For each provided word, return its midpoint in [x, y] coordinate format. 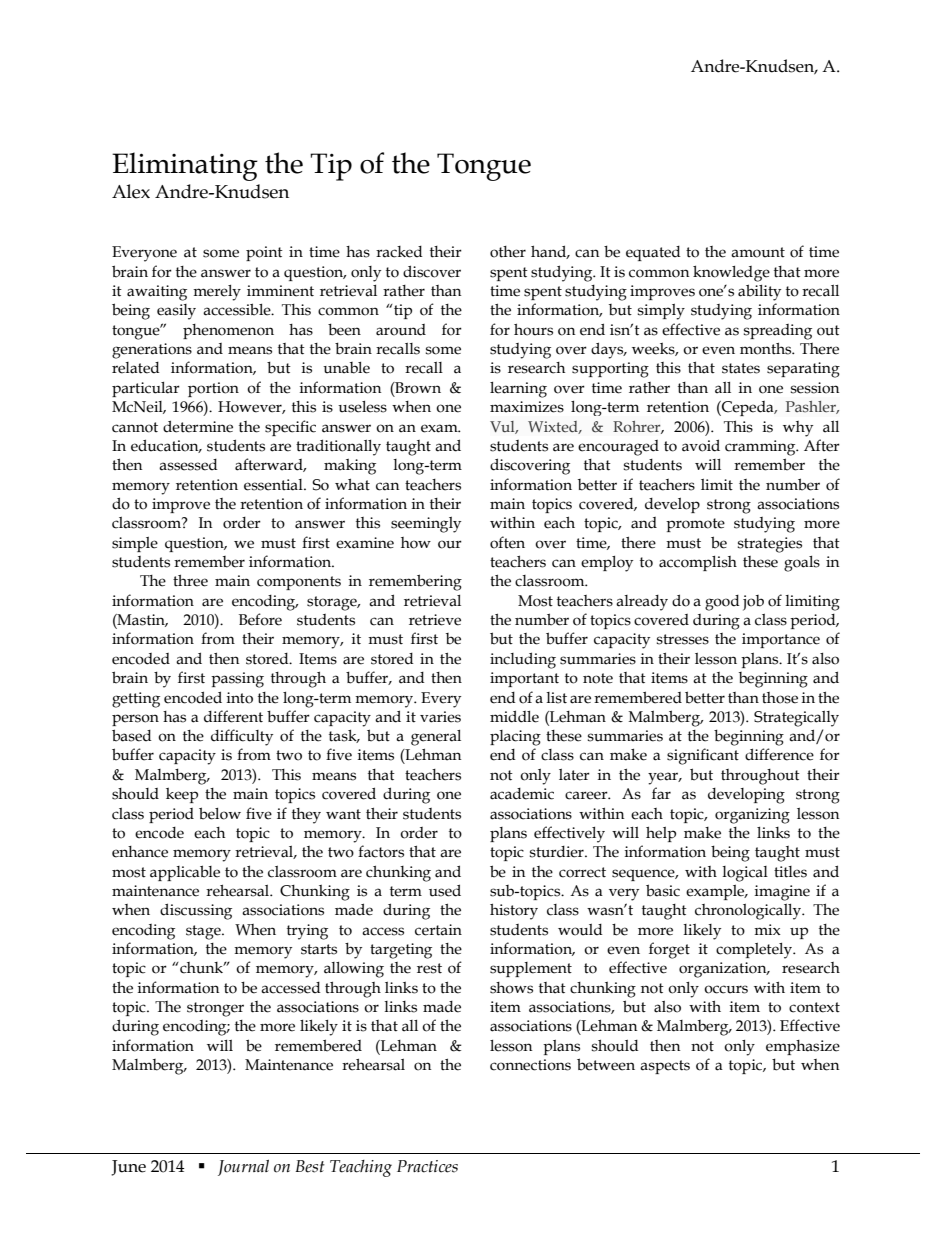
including [523, 660]
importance [781, 640]
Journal [243, 1168]
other [508, 252]
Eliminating [185, 166]
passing [237, 680]
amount [758, 252]
